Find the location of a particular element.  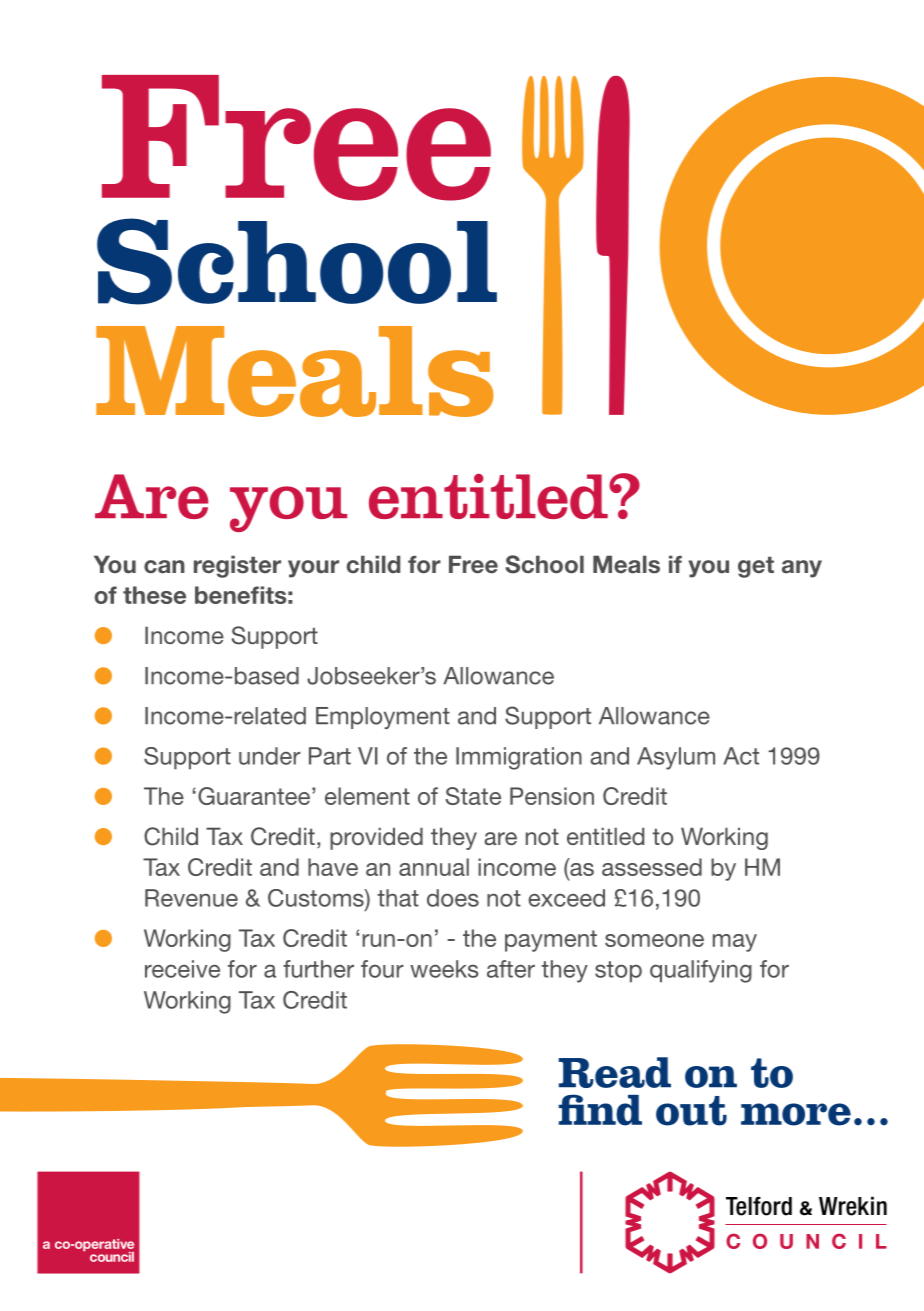

Immigration is located at coordinates (519, 758).
